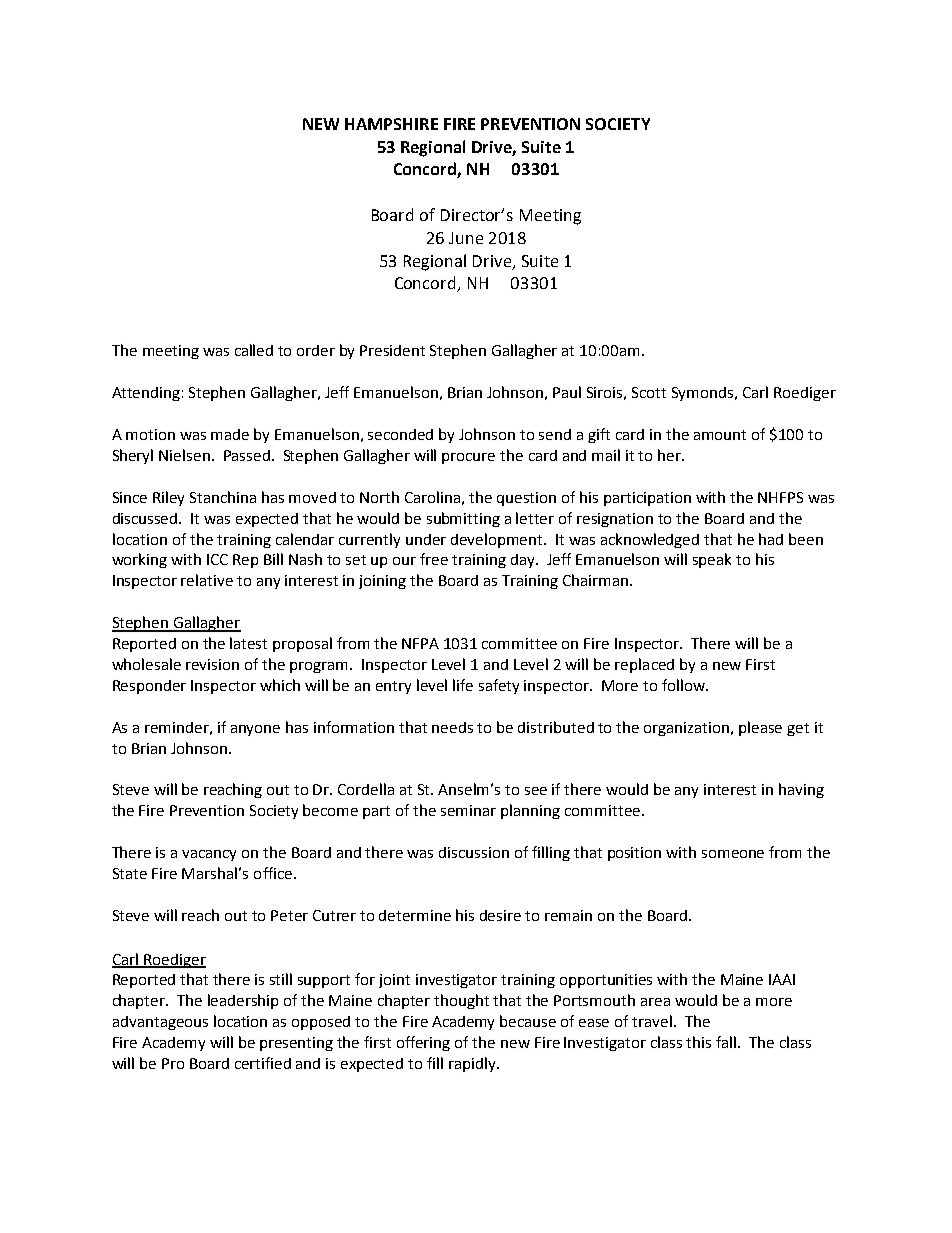 This page has width=952, height=1233. What do you see at coordinates (473, 1064) in the page?
I see `rapidly` at bounding box center [473, 1064].
